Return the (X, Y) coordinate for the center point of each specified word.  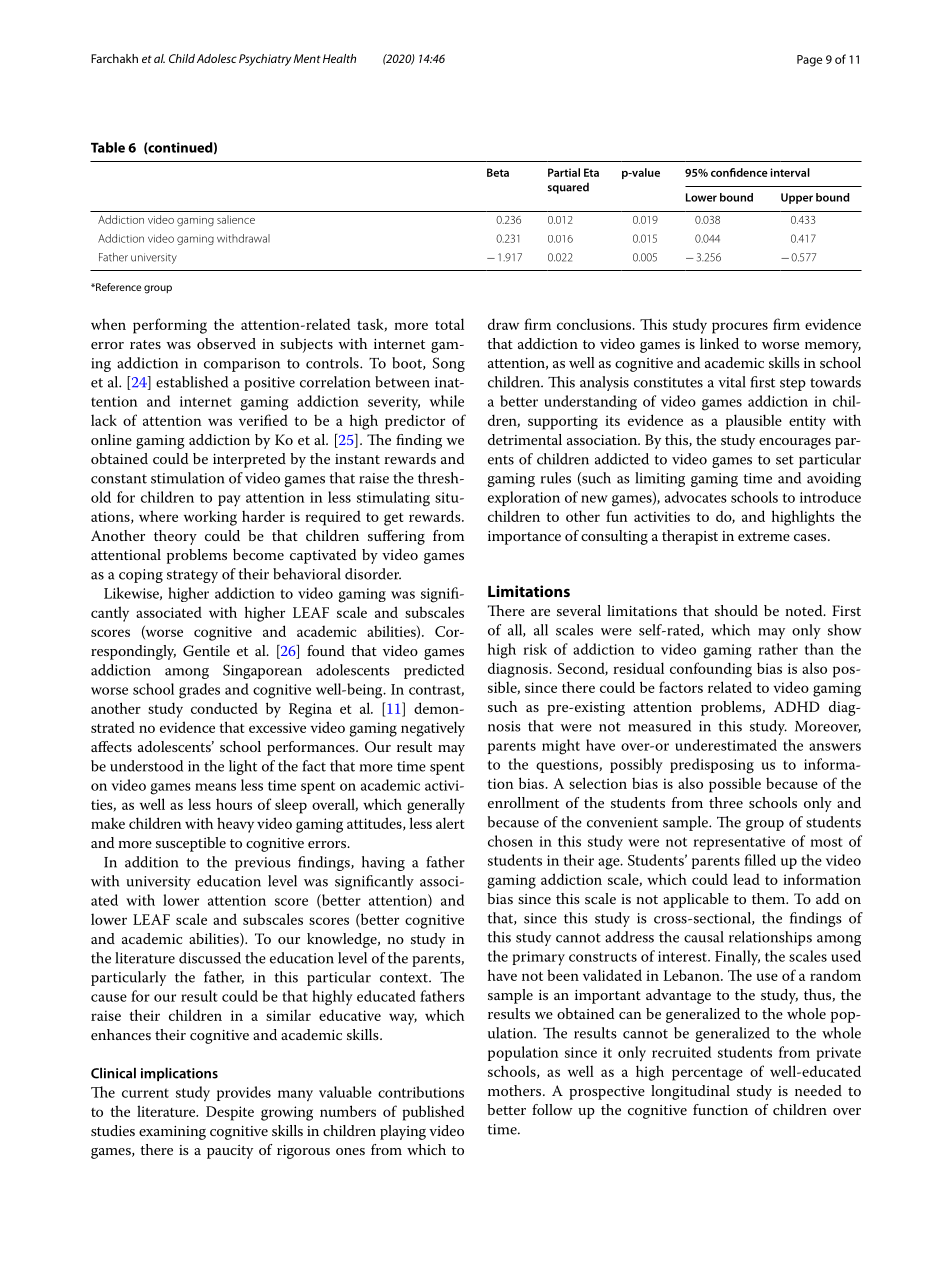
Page (809, 61)
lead (746, 879)
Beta (498, 172)
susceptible (191, 844)
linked (719, 343)
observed (226, 343)
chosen (510, 841)
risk (535, 649)
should (736, 610)
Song (449, 364)
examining (172, 1133)
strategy (192, 576)
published (433, 1113)
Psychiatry (265, 60)
